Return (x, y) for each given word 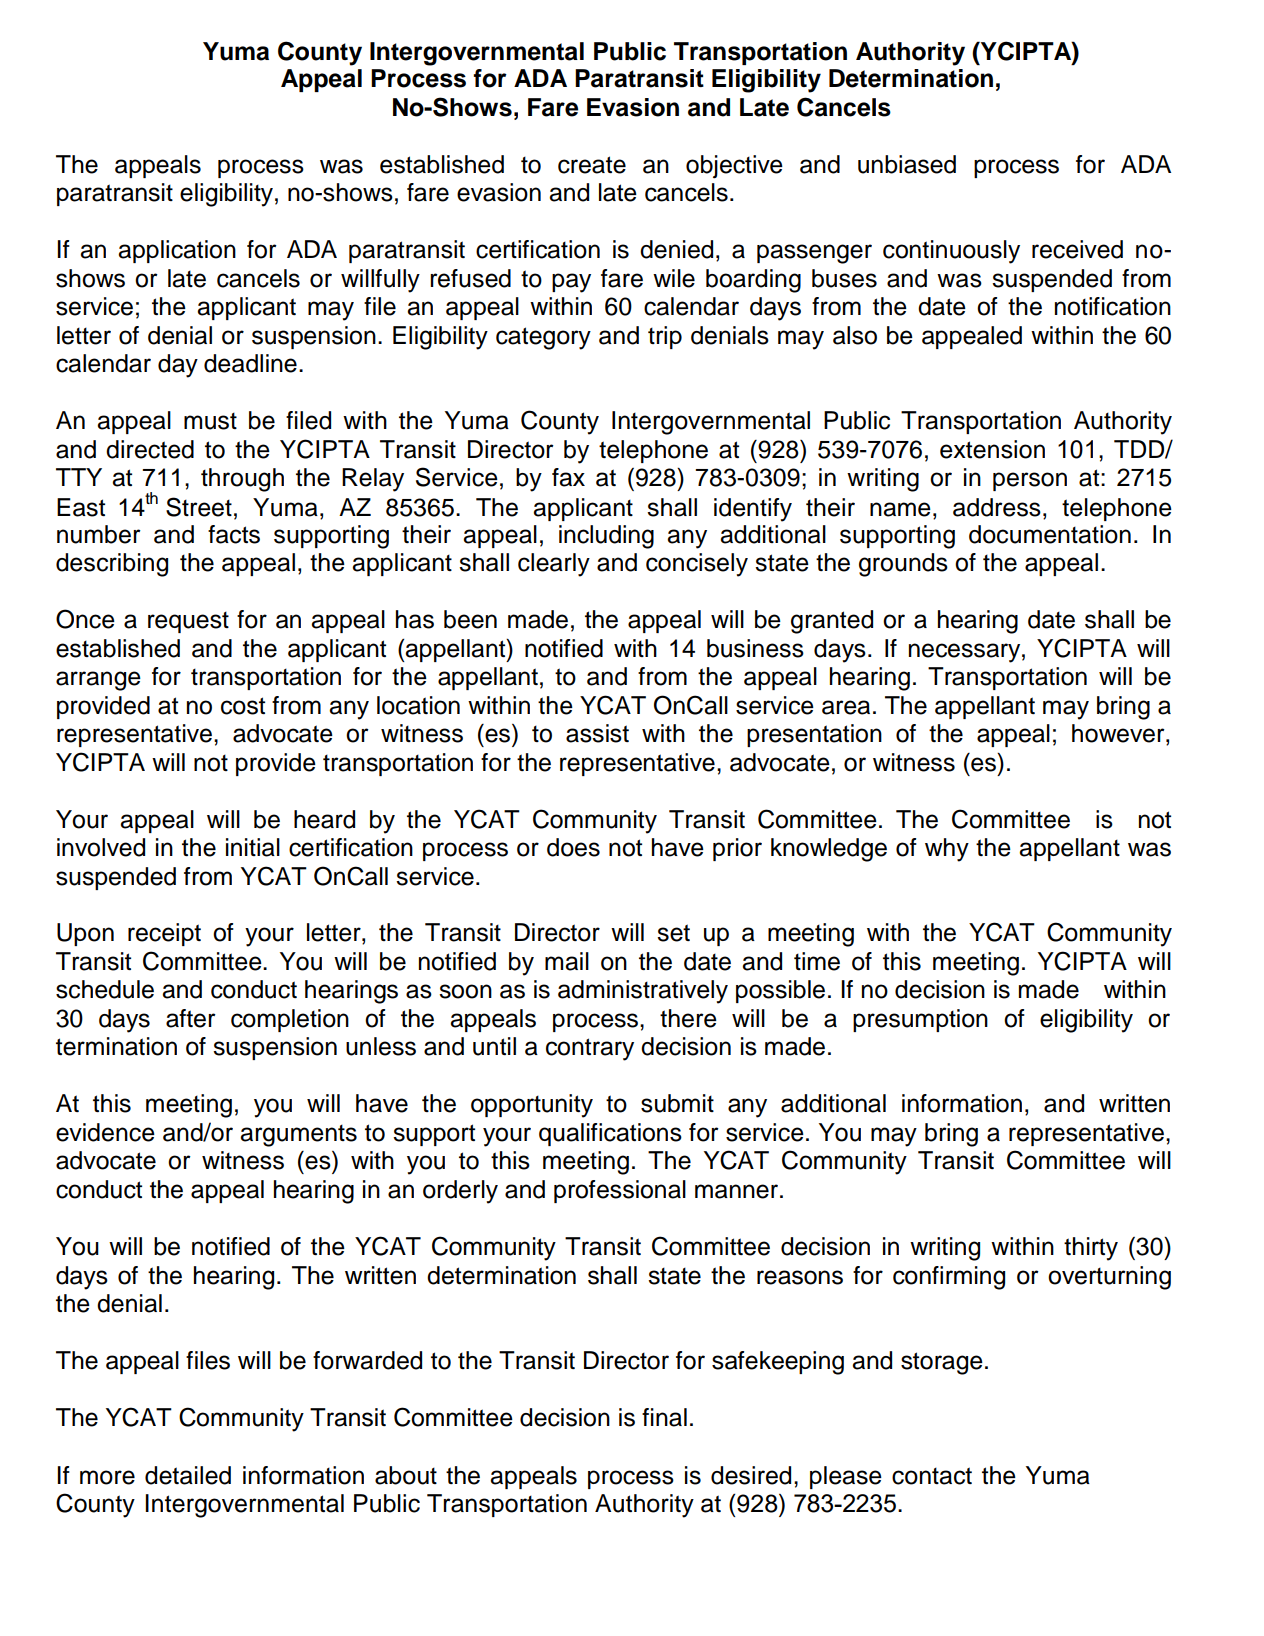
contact (932, 1476)
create (592, 165)
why (947, 850)
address (997, 507)
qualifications (610, 1134)
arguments (298, 1135)
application (177, 251)
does (573, 847)
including (606, 537)
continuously (951, 252)
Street (199, 507)
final (664, 1417)
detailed (188, 1475)
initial (253, 847)
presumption (920, 1020)
